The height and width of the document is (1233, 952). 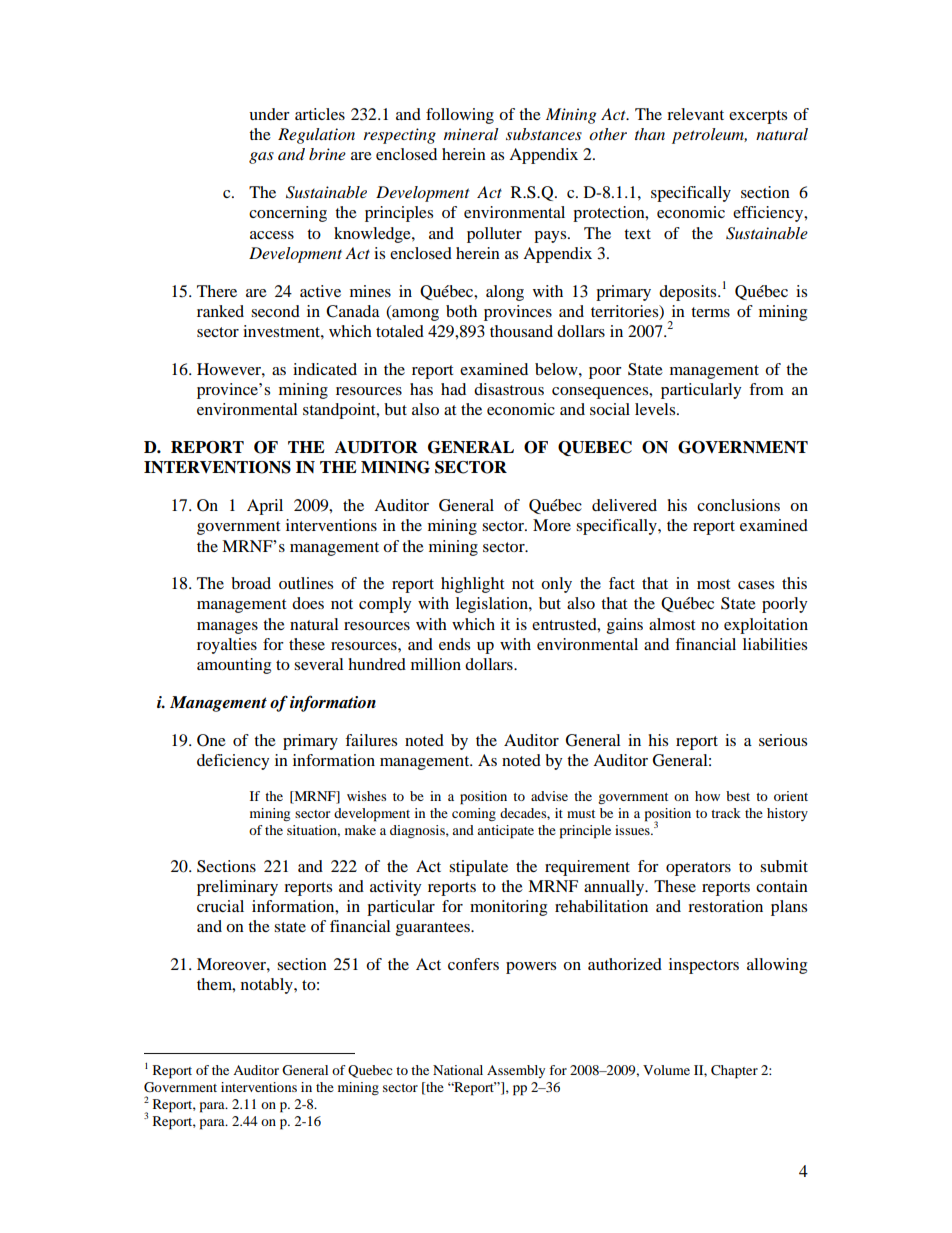 What do you see at coordinates (756, 585) in the document?
I see `cases` at bounding box center [756, 585].
